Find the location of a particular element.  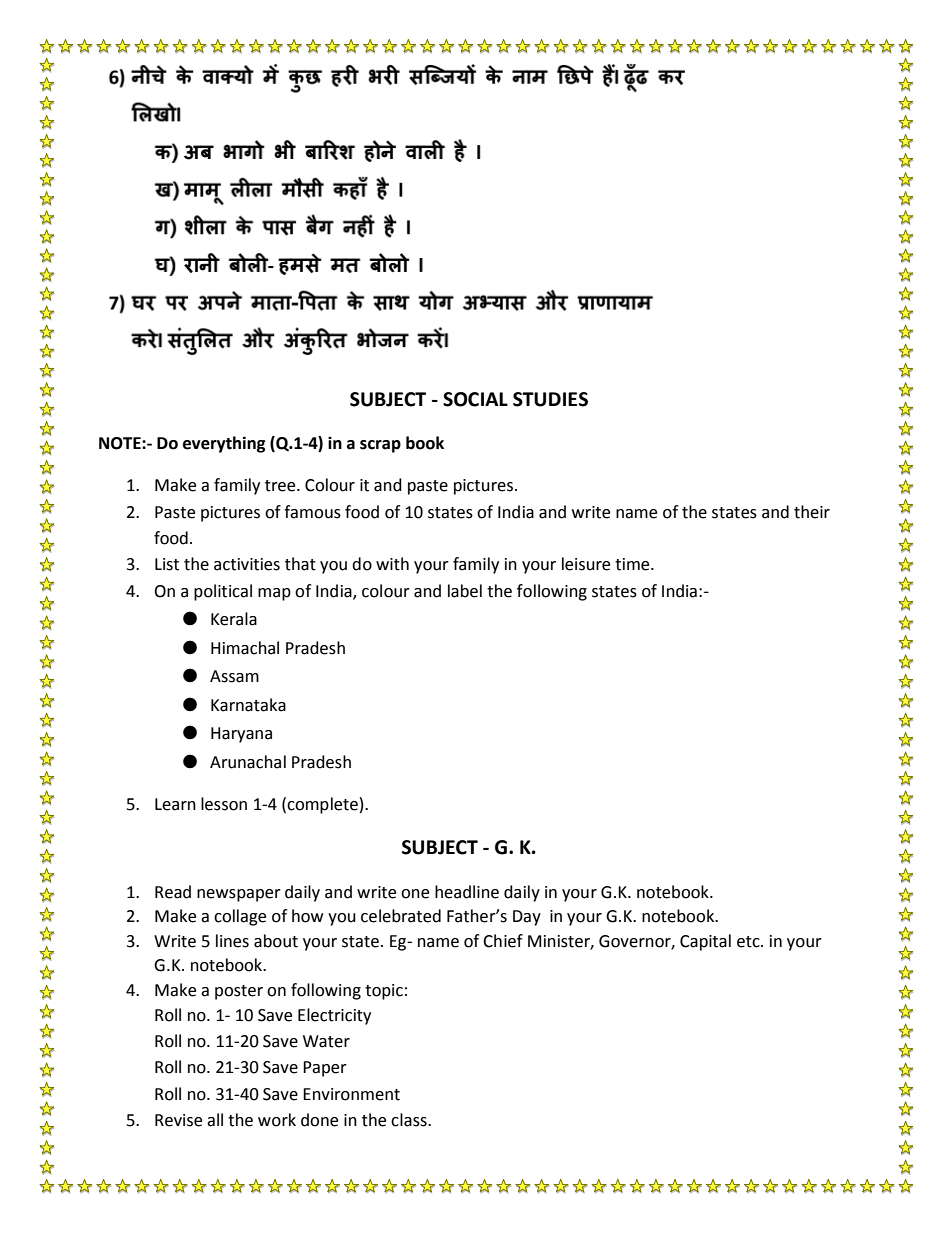

SOCIAL is located at coordinates (475, 399).
